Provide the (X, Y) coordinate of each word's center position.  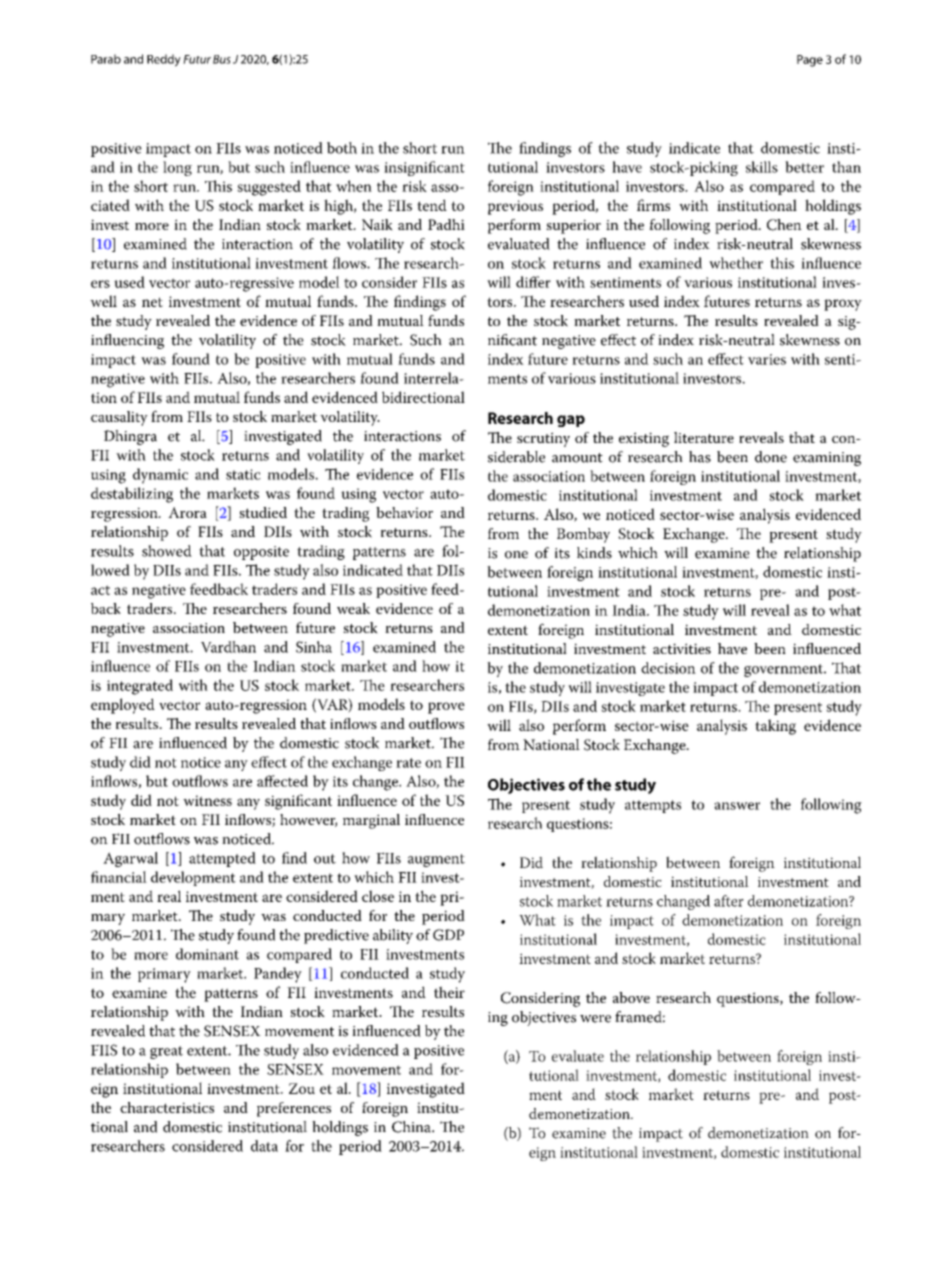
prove (446, 708)
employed (123, 706)
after (729, 901)
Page (810, 61)
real (169, 896)
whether (736, 263)
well (103, 301)
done (771, 457)
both (342, 148)
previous (515, 207)
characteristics (167, 1107)
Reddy (164, 60)
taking (775, 727)
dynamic (160, 476)
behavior (404, 512)
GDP (448, 935)
